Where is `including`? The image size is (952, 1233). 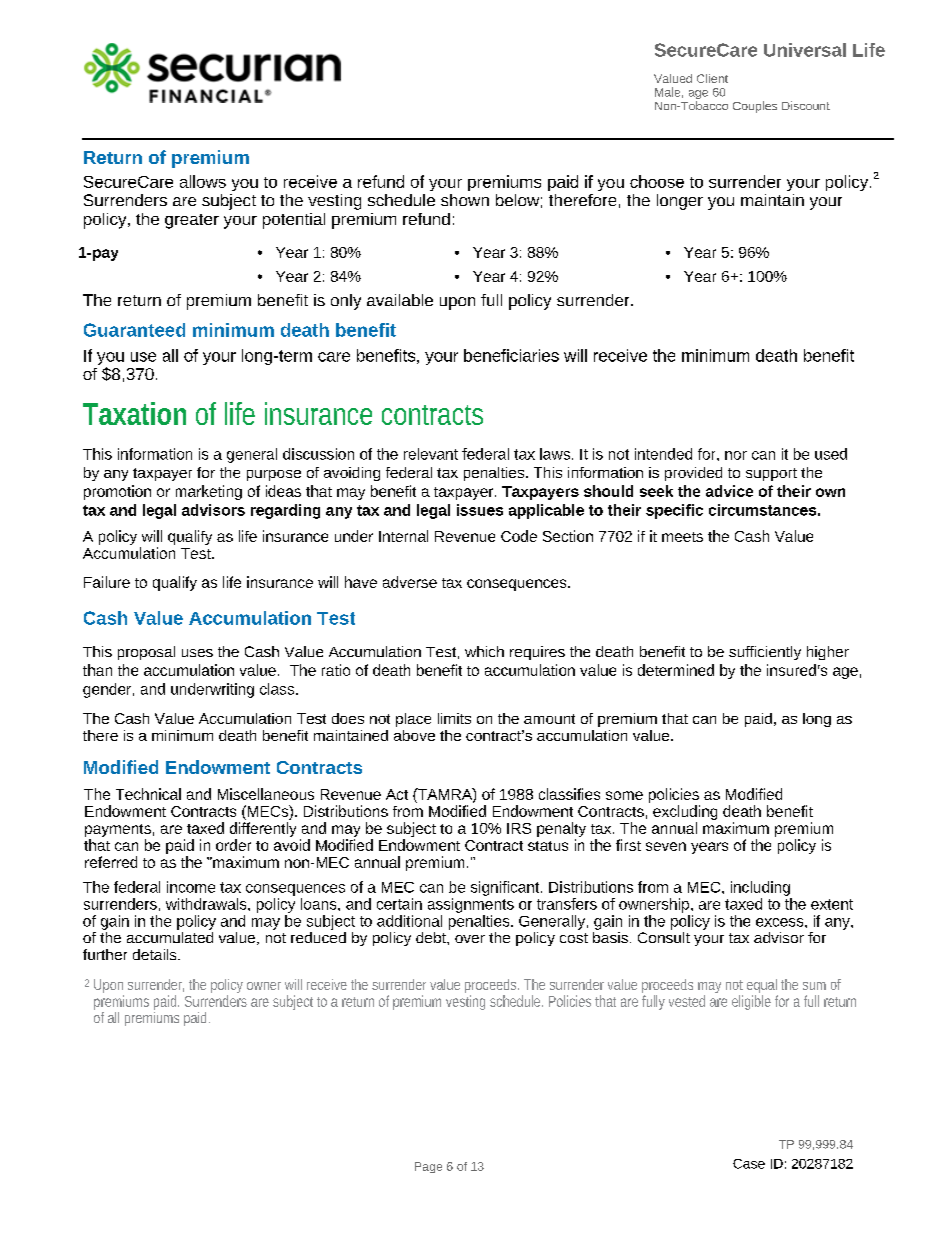 including is located at coordinates (760, 888).
